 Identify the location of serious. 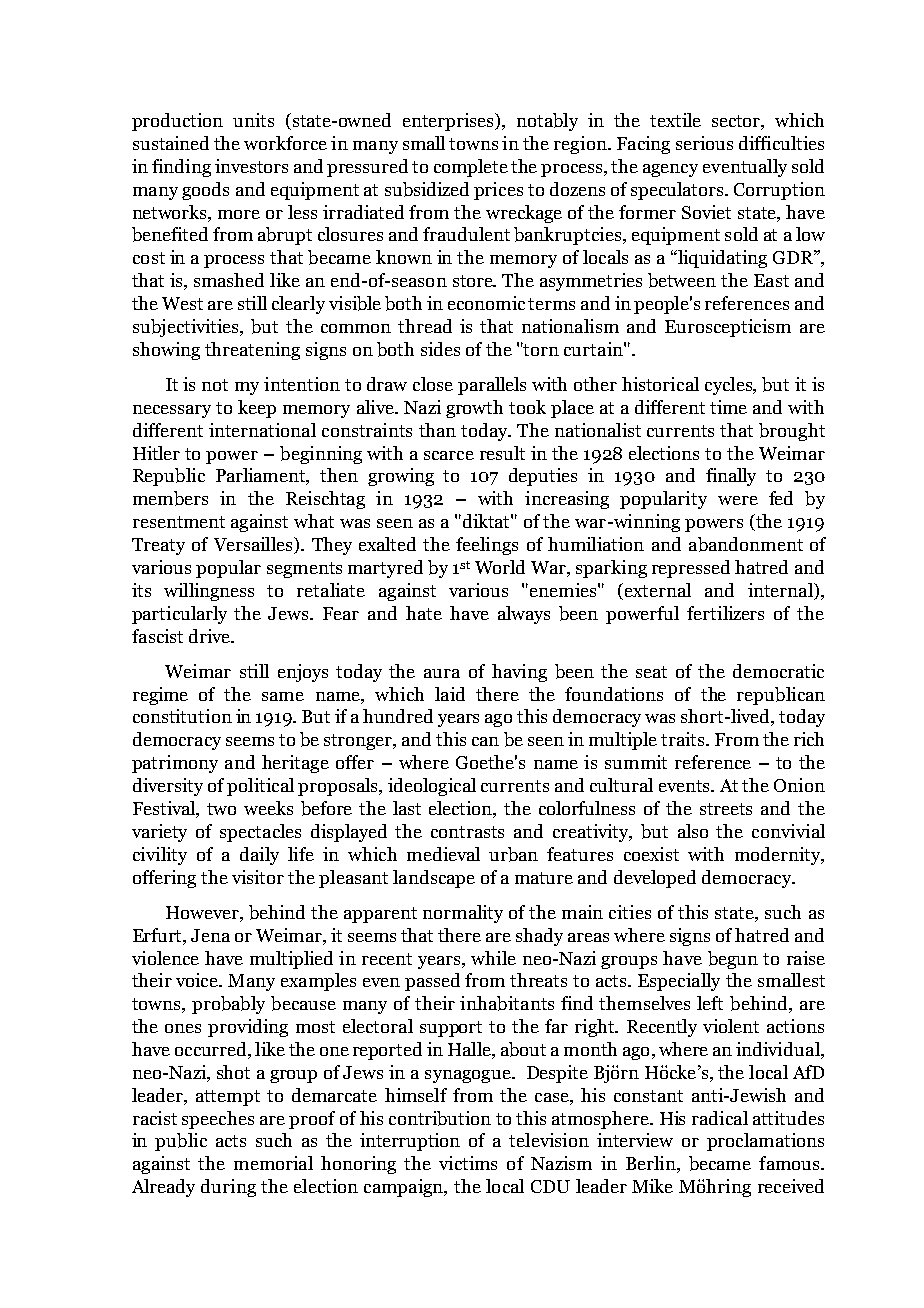
(704, 143).
